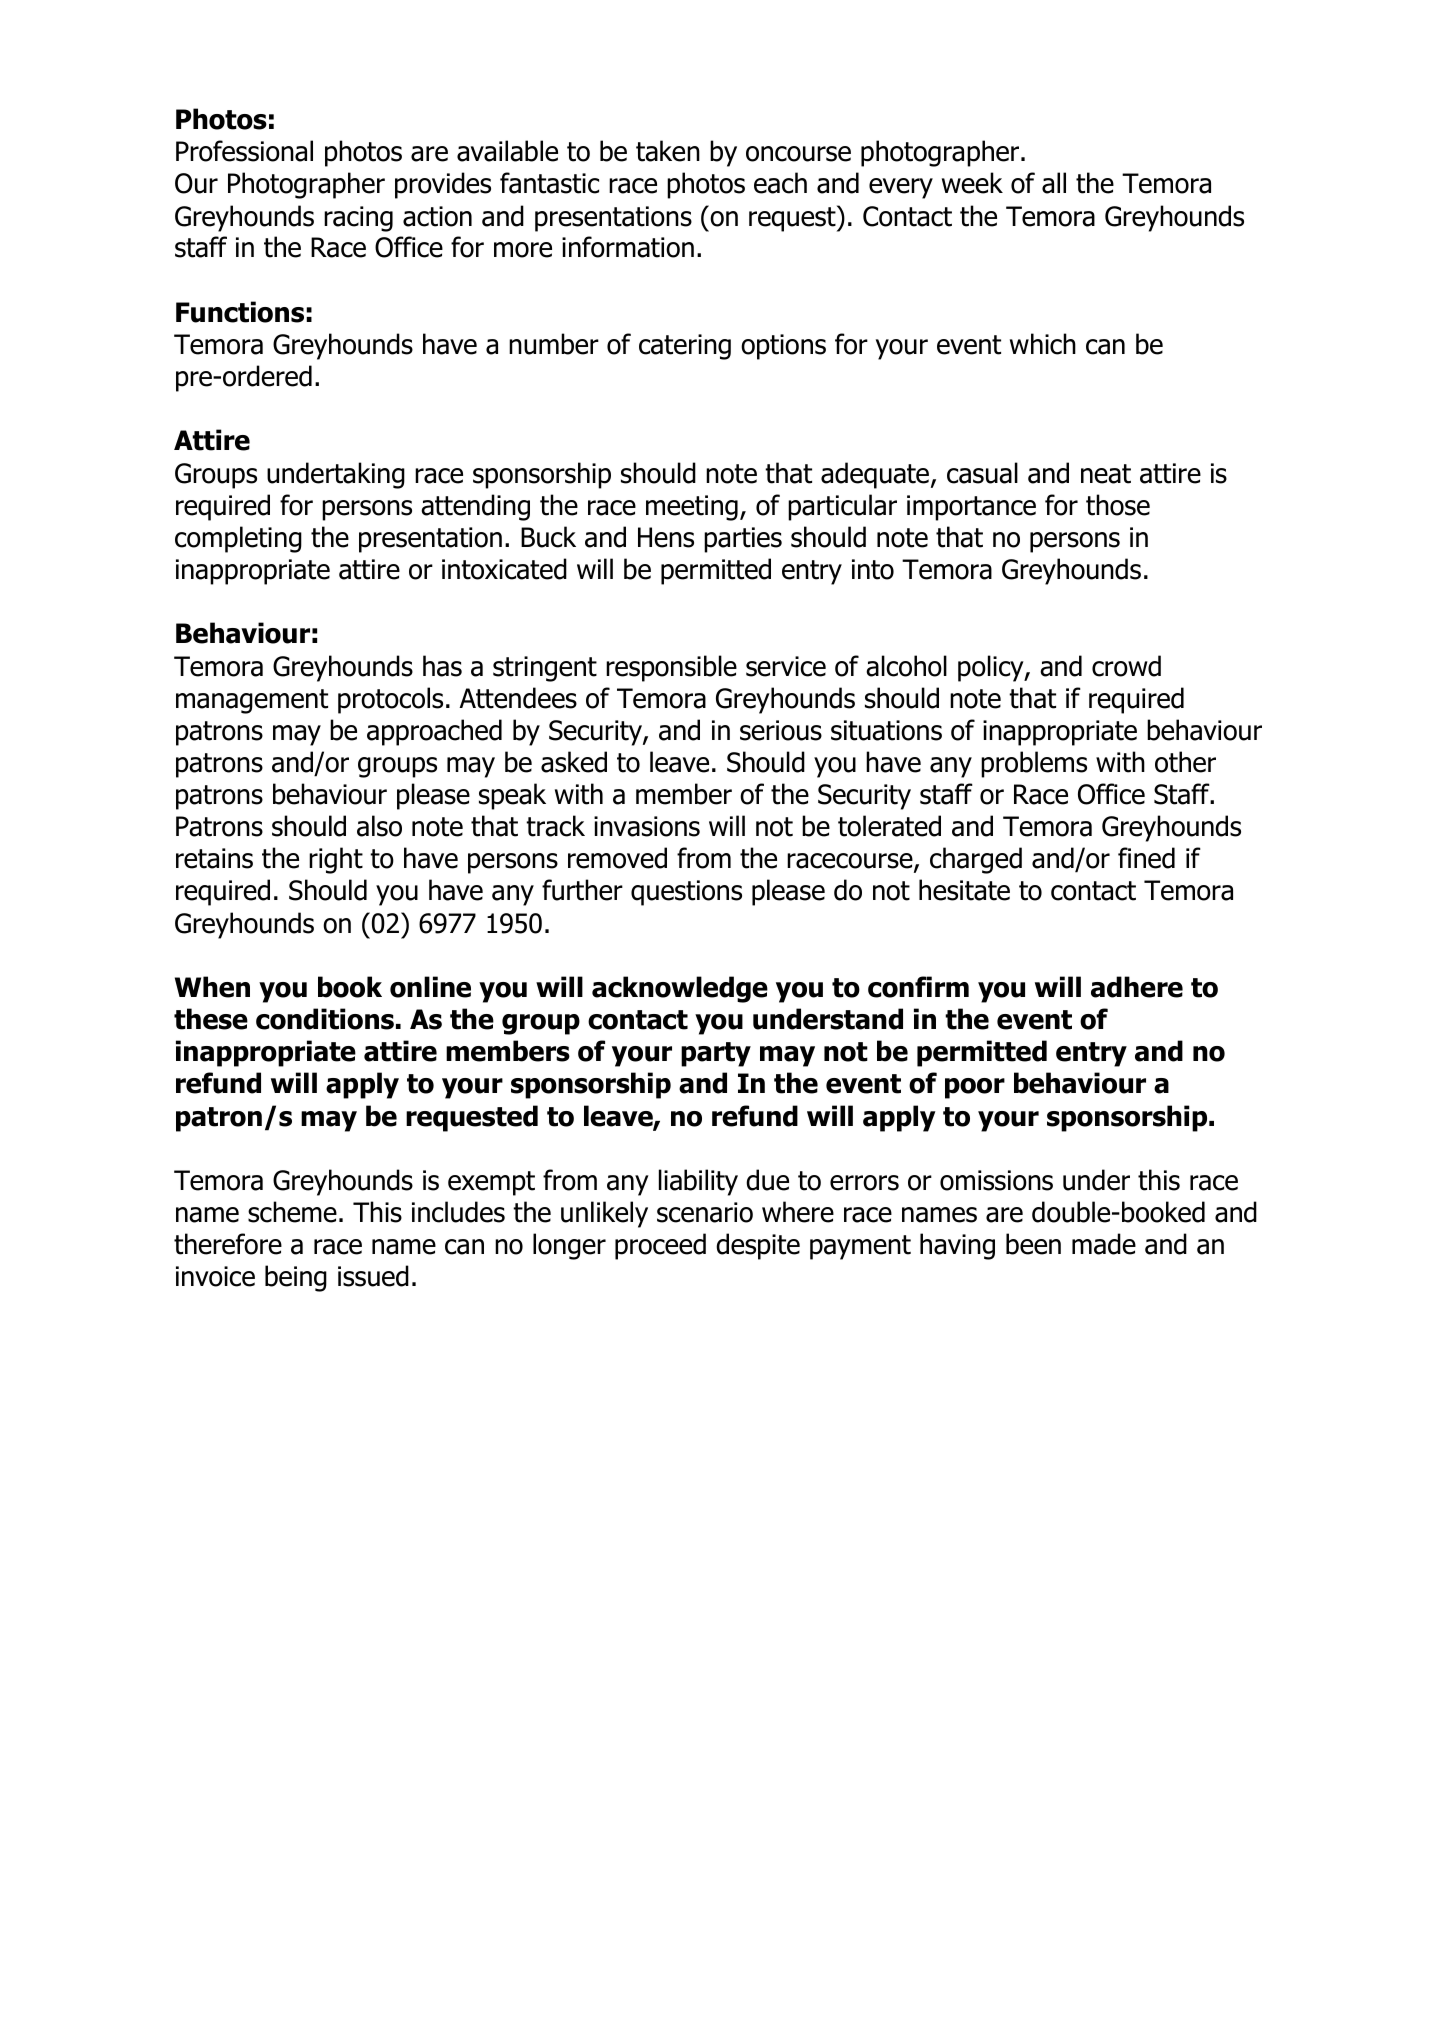 Image resolution: width=1441 pixels, height=2038 pixels. I want to click on protocols, so click(390, 700).
